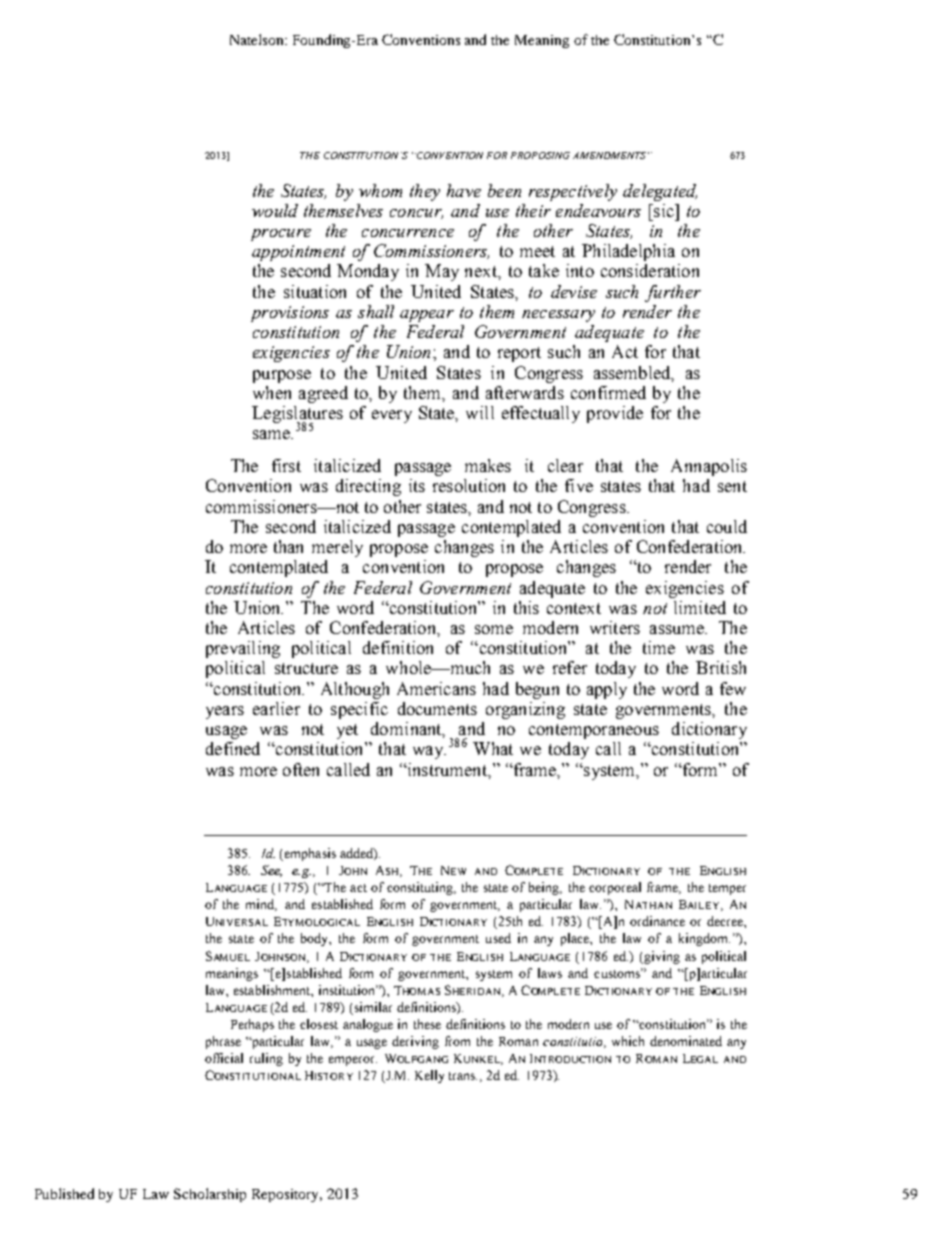 The width and height of the screenshot is (952, 1233). I want to click on could, so click(727, 526).
